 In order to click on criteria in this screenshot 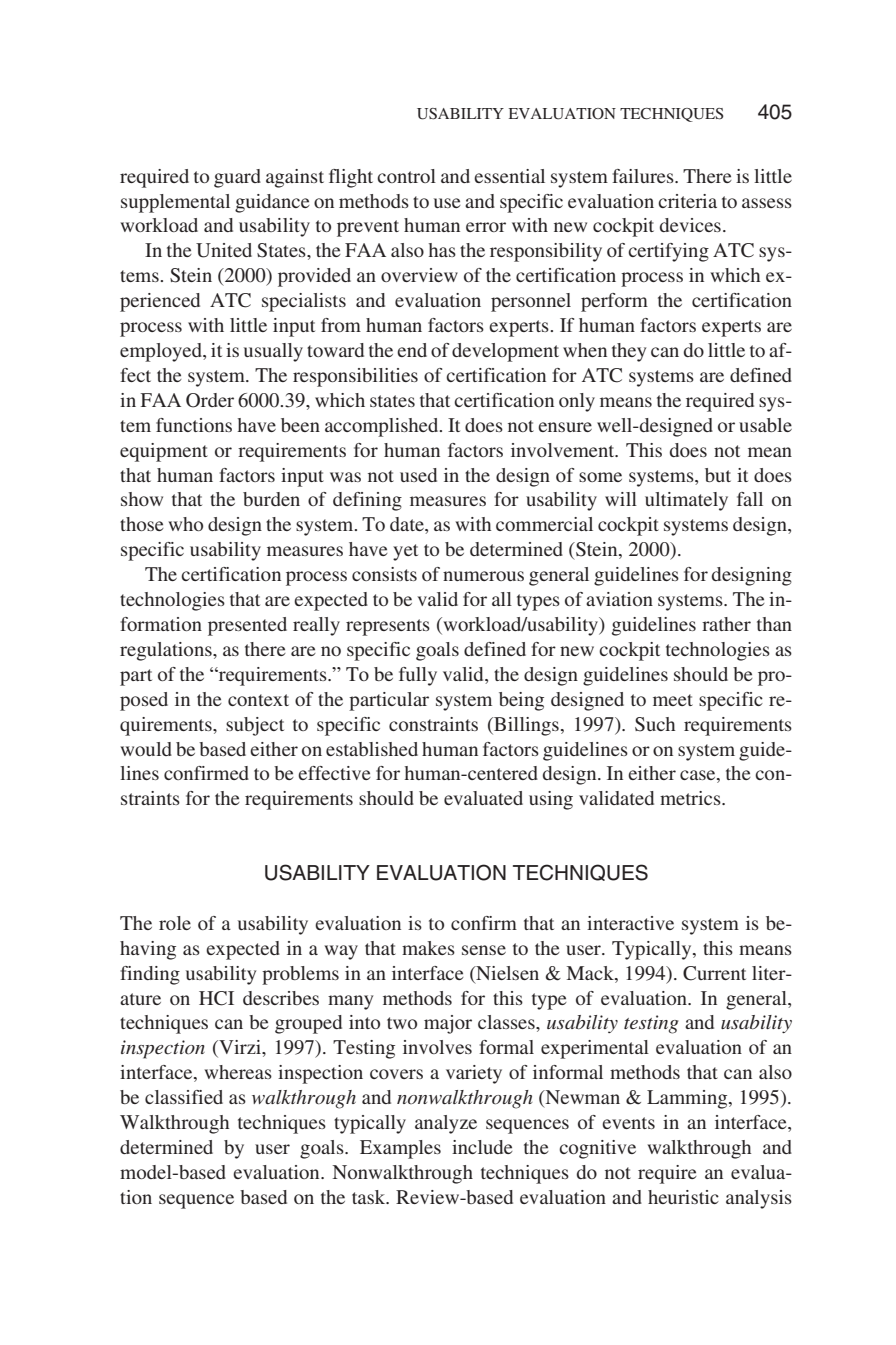, I will do `click(687, 201)`.
